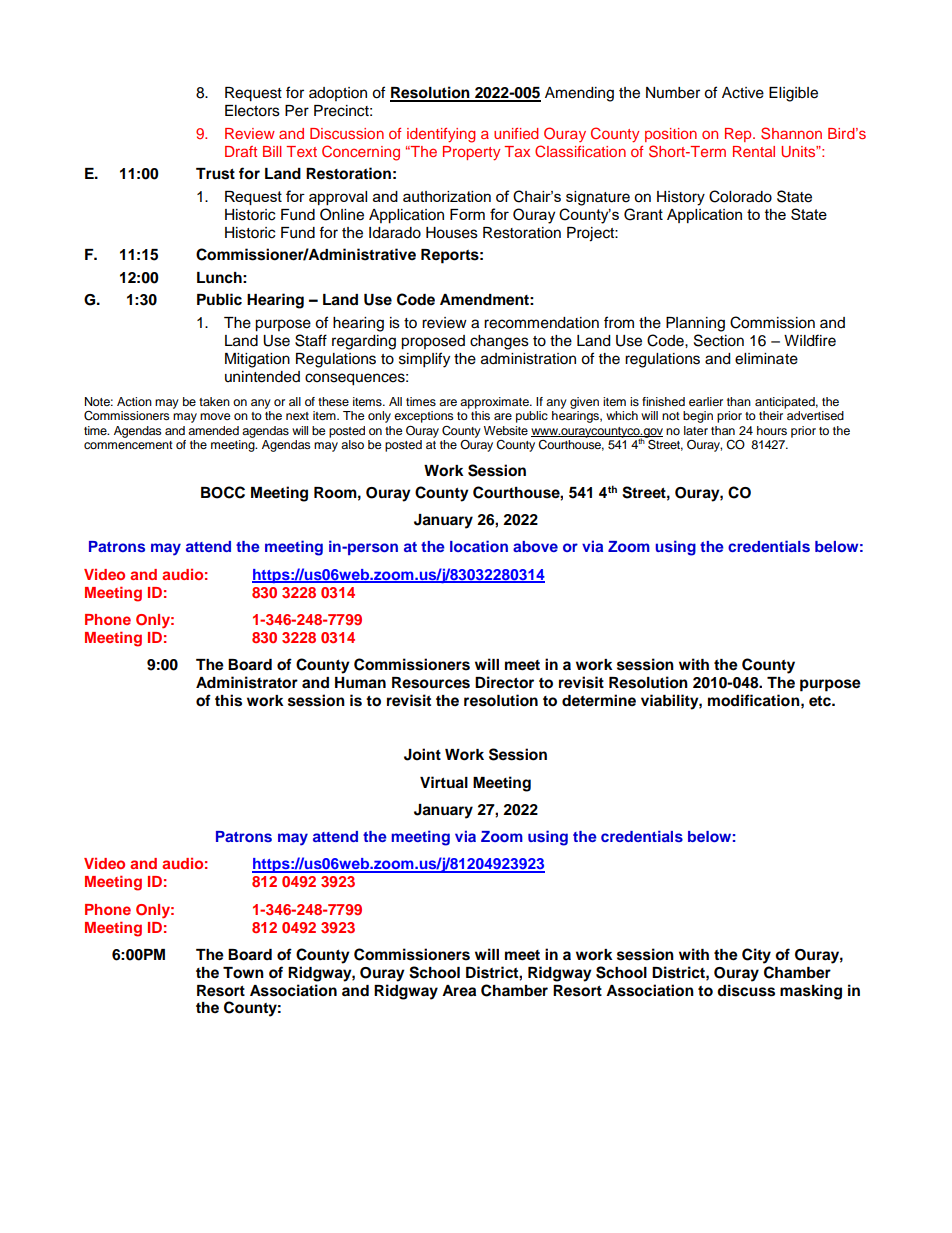 The width and height of the screenshot is (952, 1233). Describe the element at coordinates (243, 973) in the screenshot. I see `Town` at that location.
